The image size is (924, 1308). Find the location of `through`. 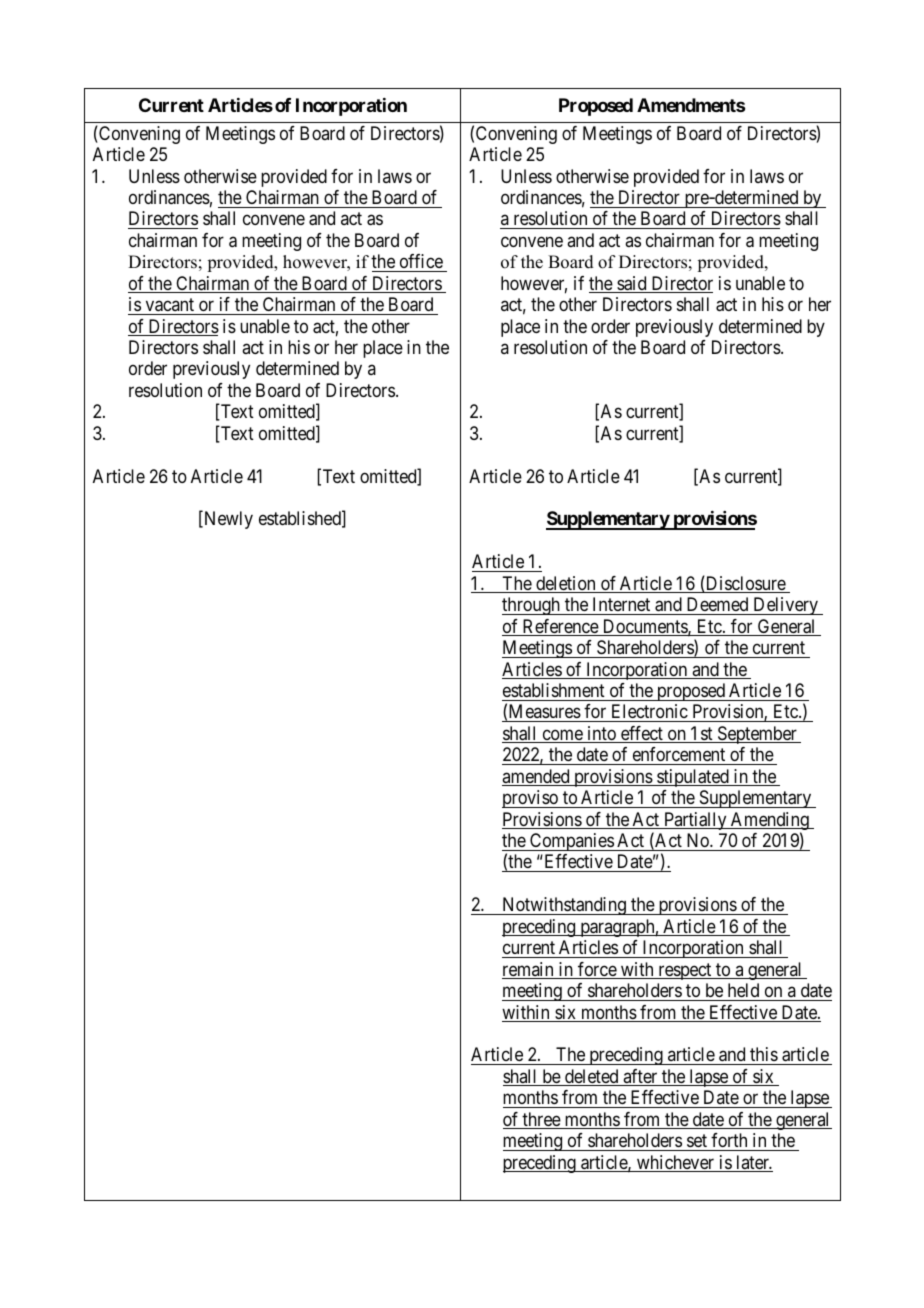

through is located at coordinates (532, 606).
